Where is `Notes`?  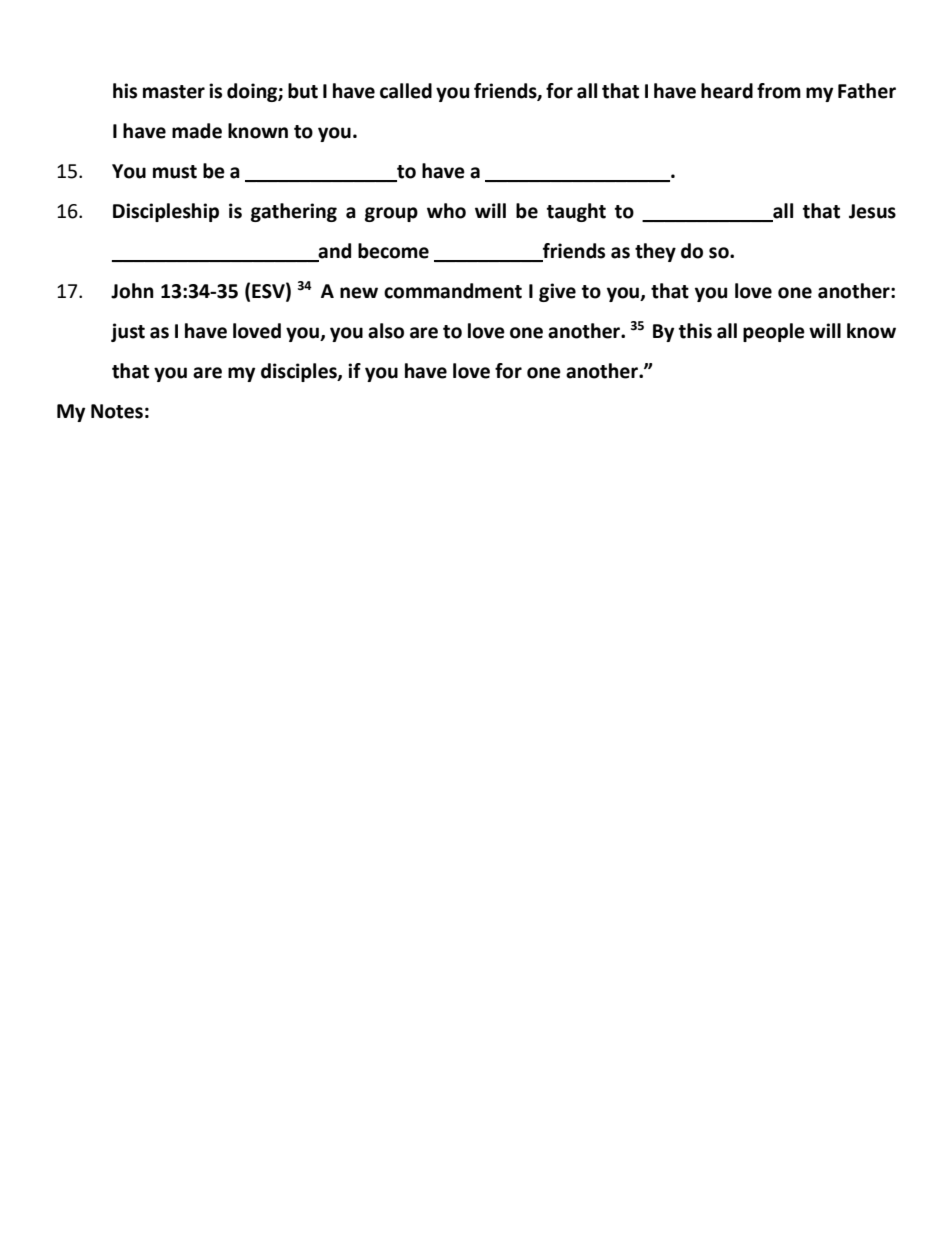 Notes is located at coordinates (117, 411).
